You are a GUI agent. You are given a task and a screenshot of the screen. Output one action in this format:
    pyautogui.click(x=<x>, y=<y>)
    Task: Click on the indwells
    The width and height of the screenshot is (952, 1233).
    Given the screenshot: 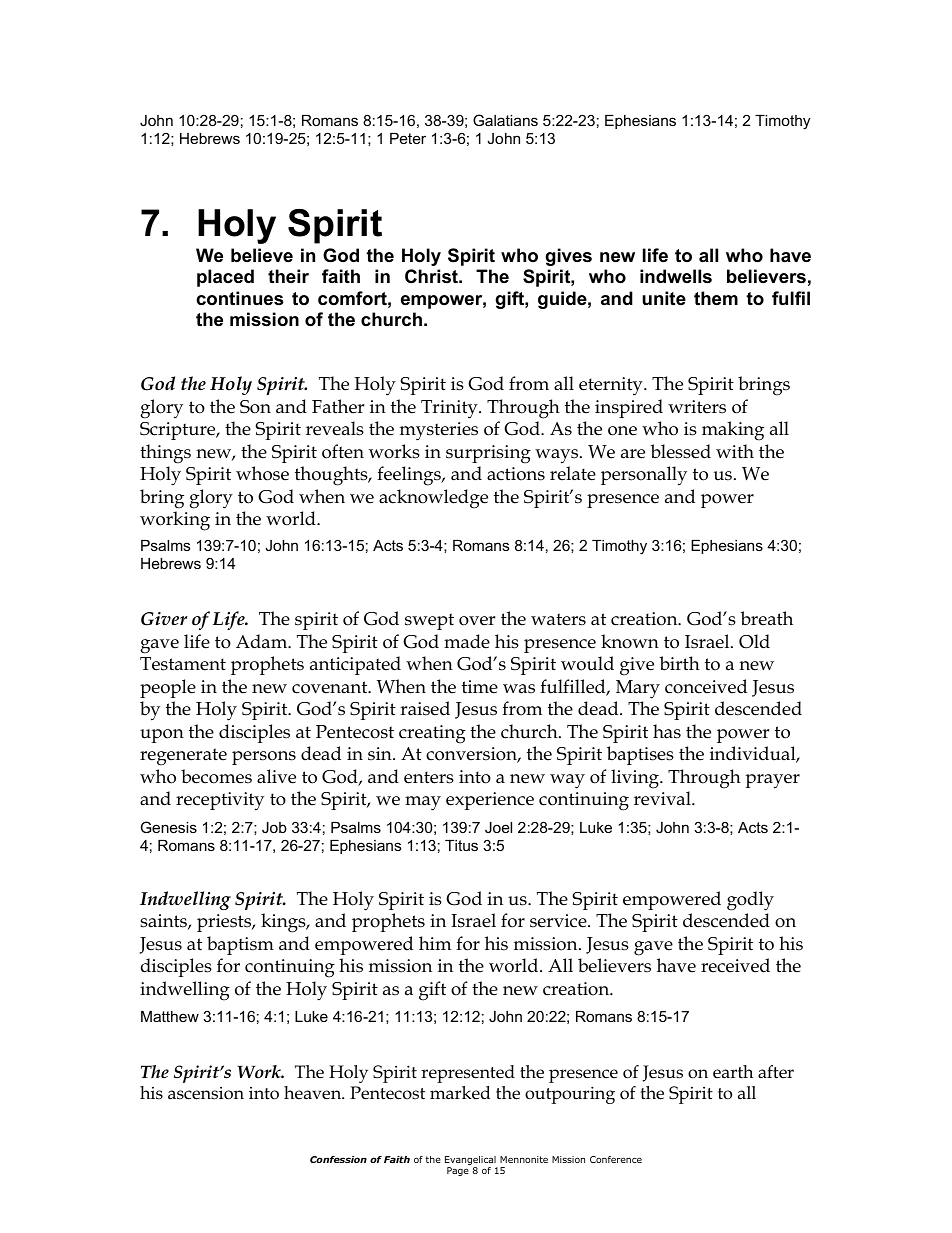 What is the action you would take?
    pyautogui.click(x=676, y=276)
